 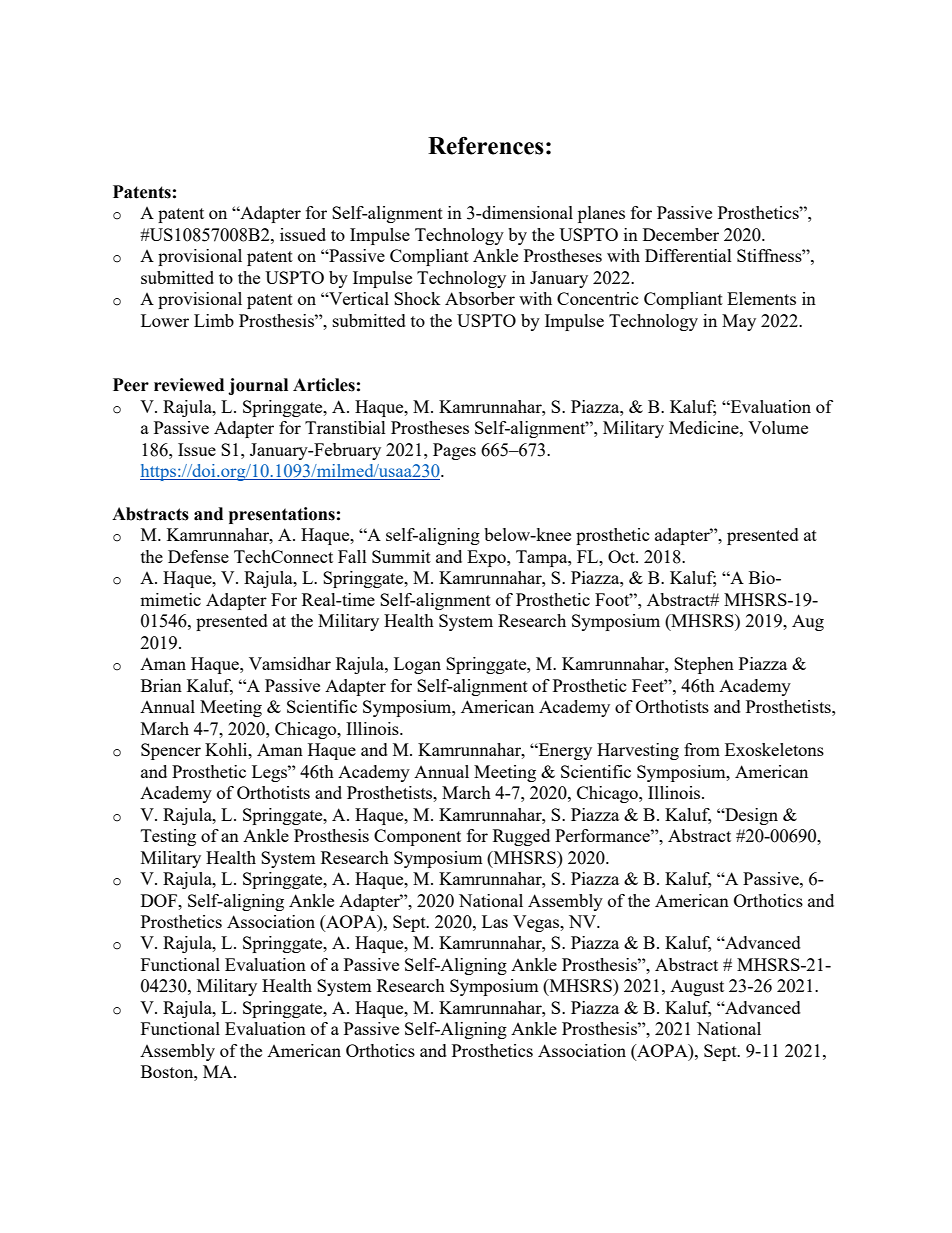 I want to click on Limb, so click(x=214, y=320).
